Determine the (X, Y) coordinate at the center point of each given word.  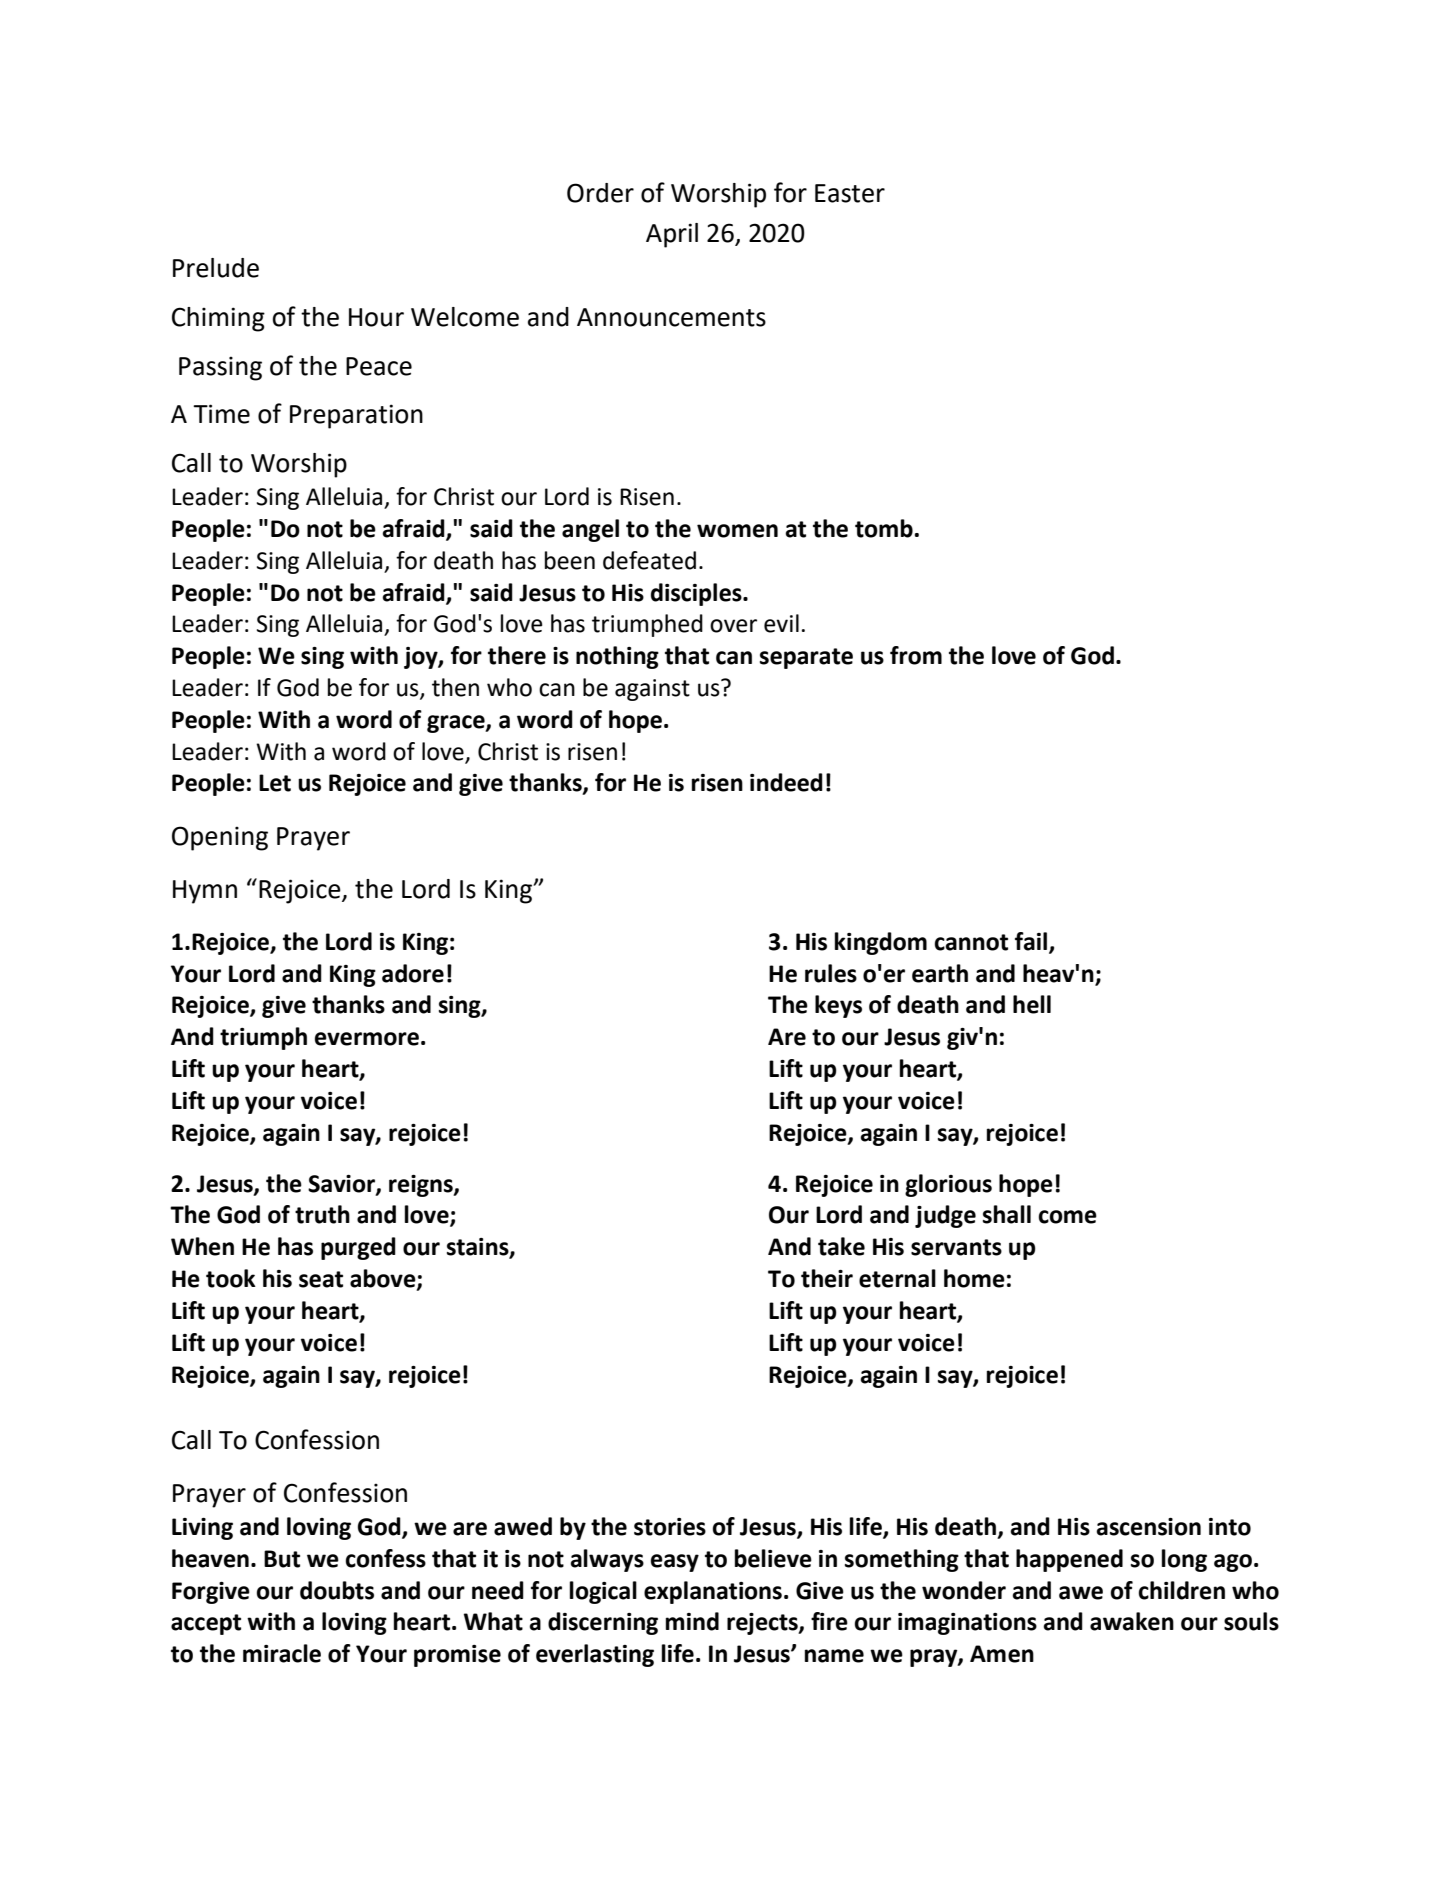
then (455, 687)
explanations (713, 1592)
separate (806, 658)
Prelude (216, 268)
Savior (342, 1184)
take (841, 1246)
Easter (850, 193)
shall (1007, 1214)
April (672, 235)
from (916, 655)
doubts (337, 1590)
